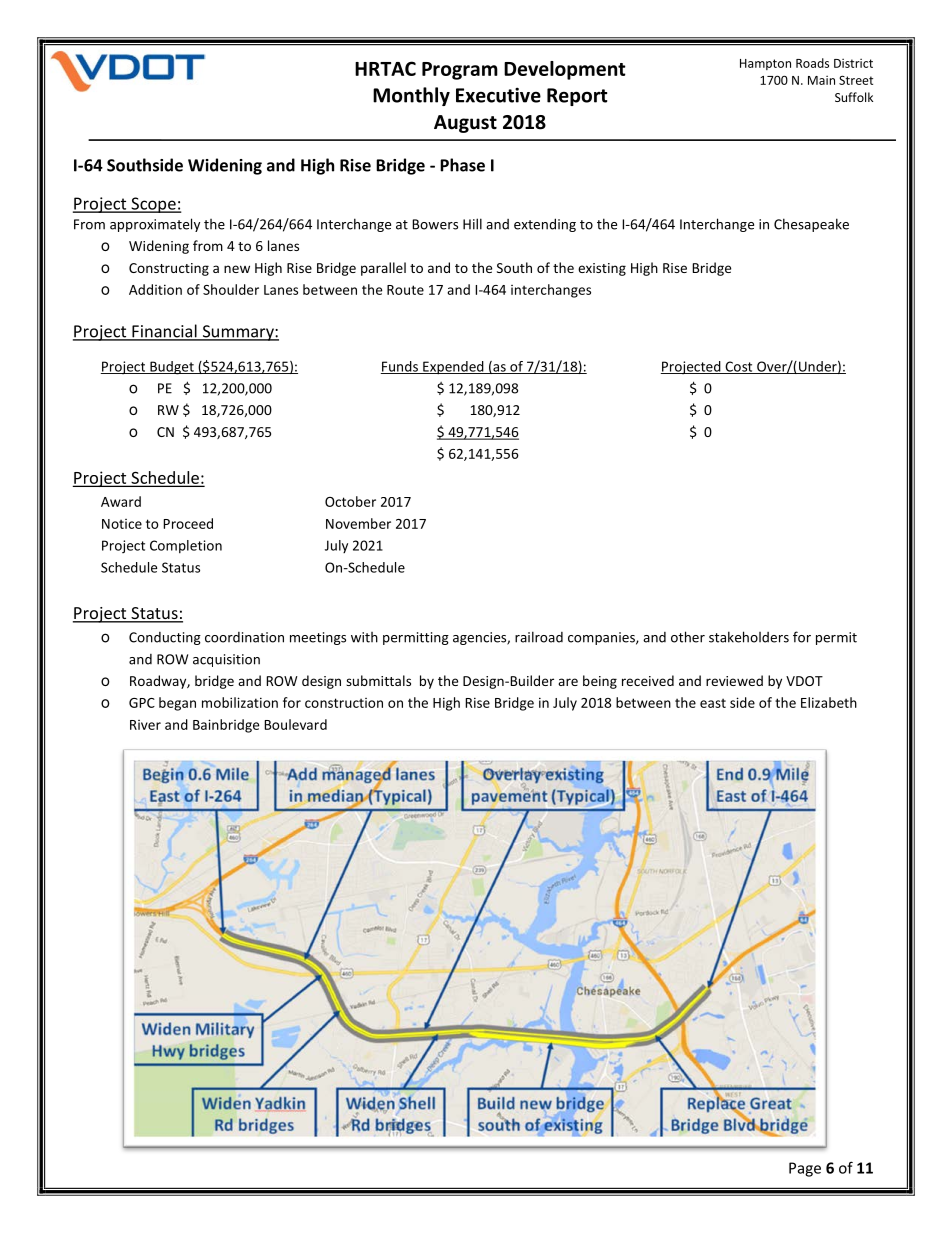 The height and width of the document is (1233, 952). What do you see at coordinates (153, 205) in the document?
I see `Scope` at bounding box center [153, 205].
